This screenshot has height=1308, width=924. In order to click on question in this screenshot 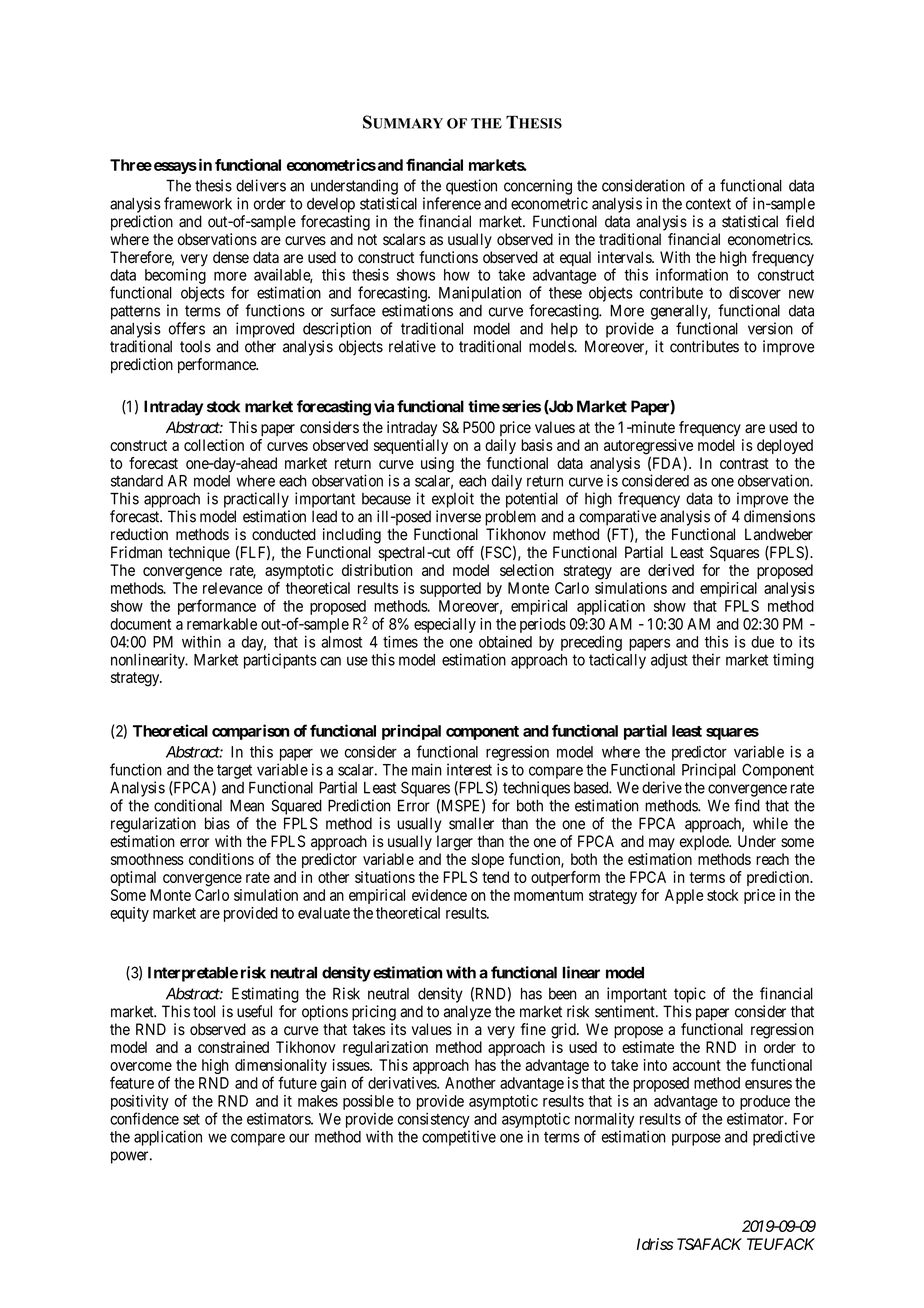, I will do `click(471, 187)`.
